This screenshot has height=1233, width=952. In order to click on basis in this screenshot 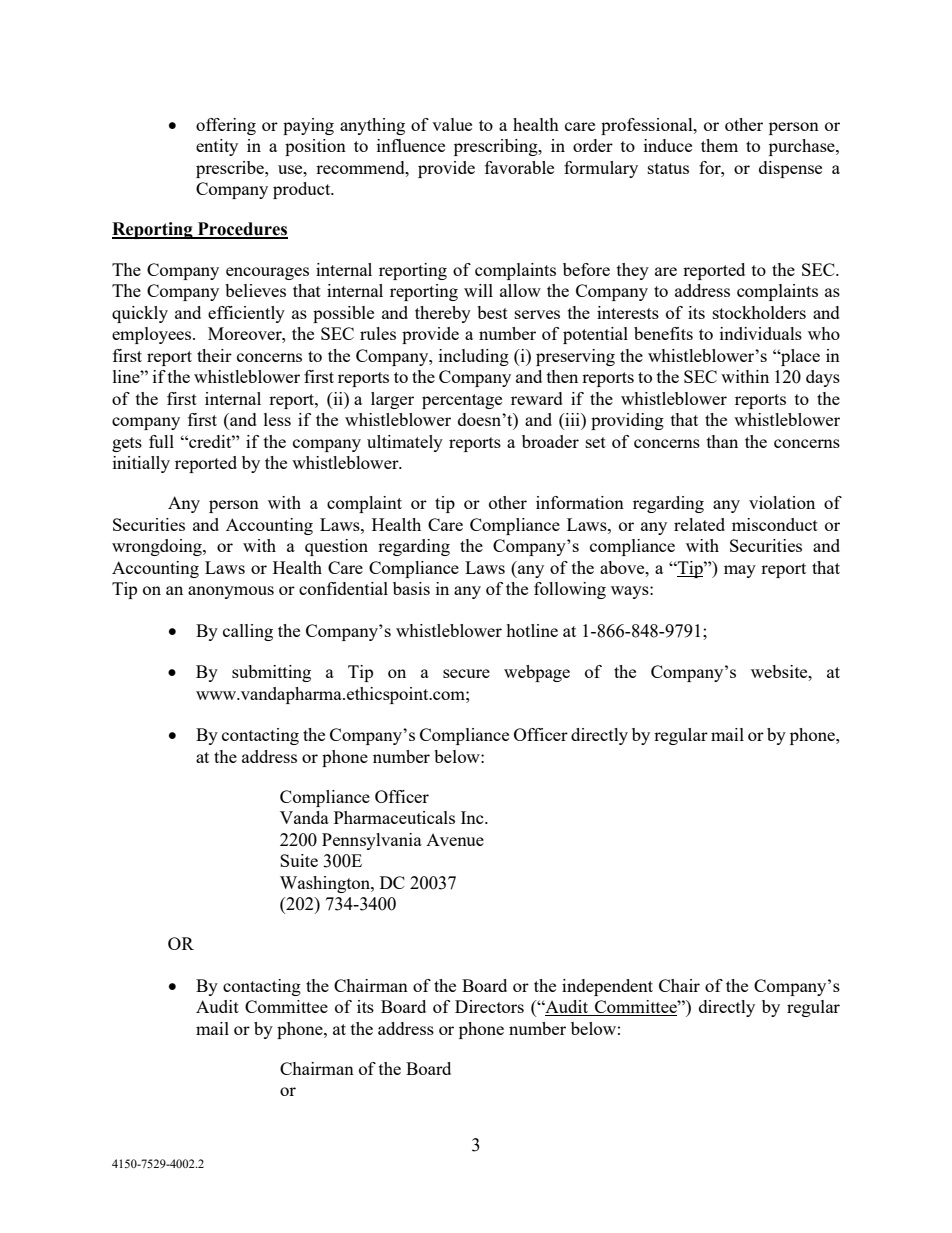, I will do `click(411, 588)`.
